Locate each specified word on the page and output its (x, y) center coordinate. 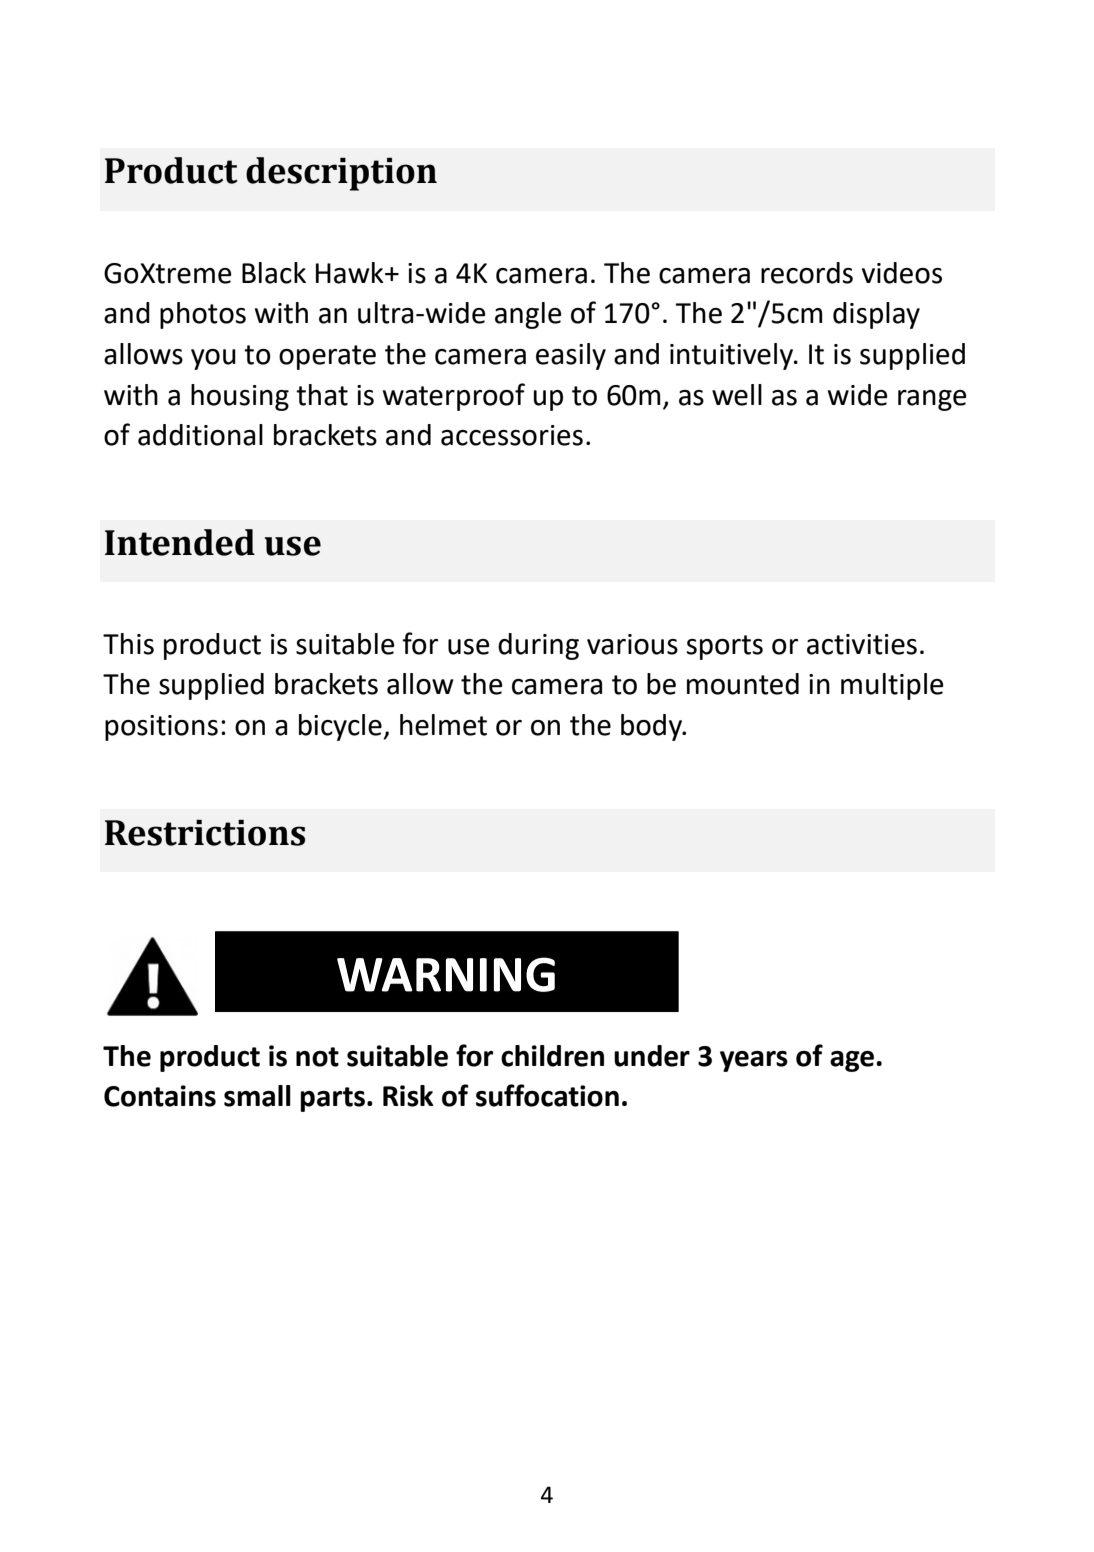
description (341, 174)
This (128, 644)
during (538, 646)
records (807, 273)
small (257, 1096)
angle (528, 315)
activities (862, 644)
